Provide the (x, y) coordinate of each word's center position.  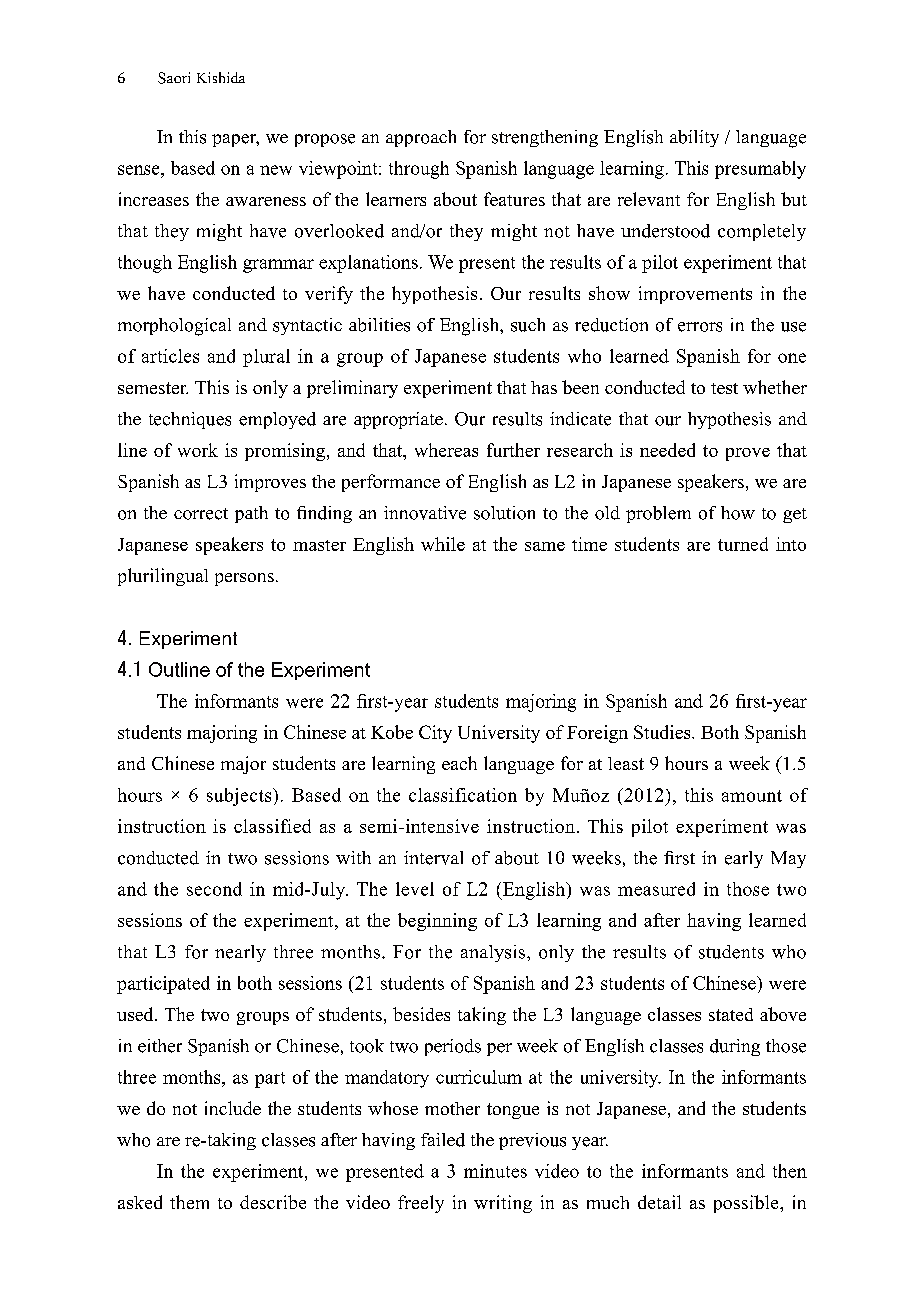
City (435, 734)
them (189, 1202)
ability (694, 138)
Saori (174, 78)
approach (421, 138)
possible (747, 1204)
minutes (495, 1171)
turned (743, 544)
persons (244, 579)
